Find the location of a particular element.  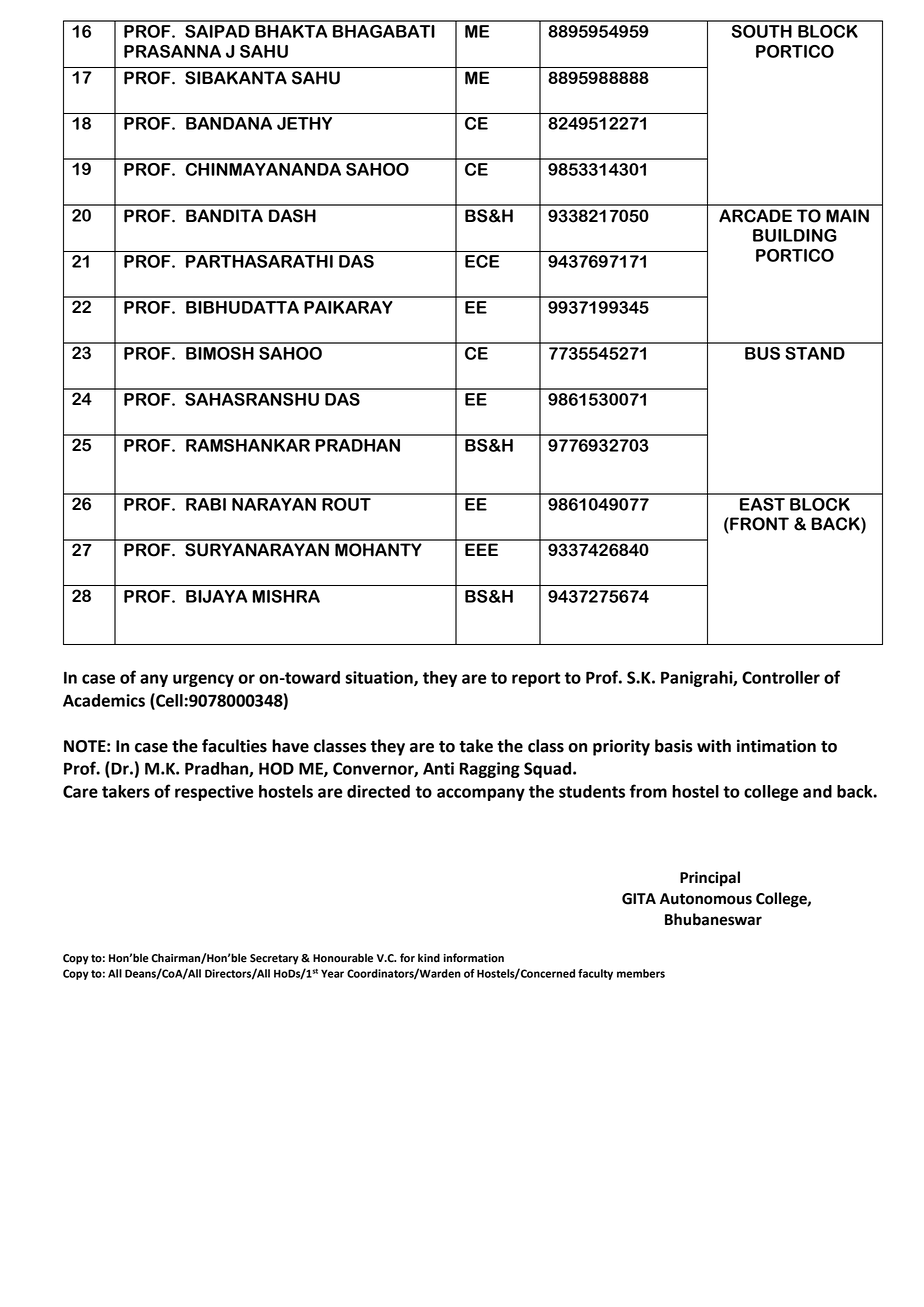

SOUTH is located at coordinates (762, 31).
